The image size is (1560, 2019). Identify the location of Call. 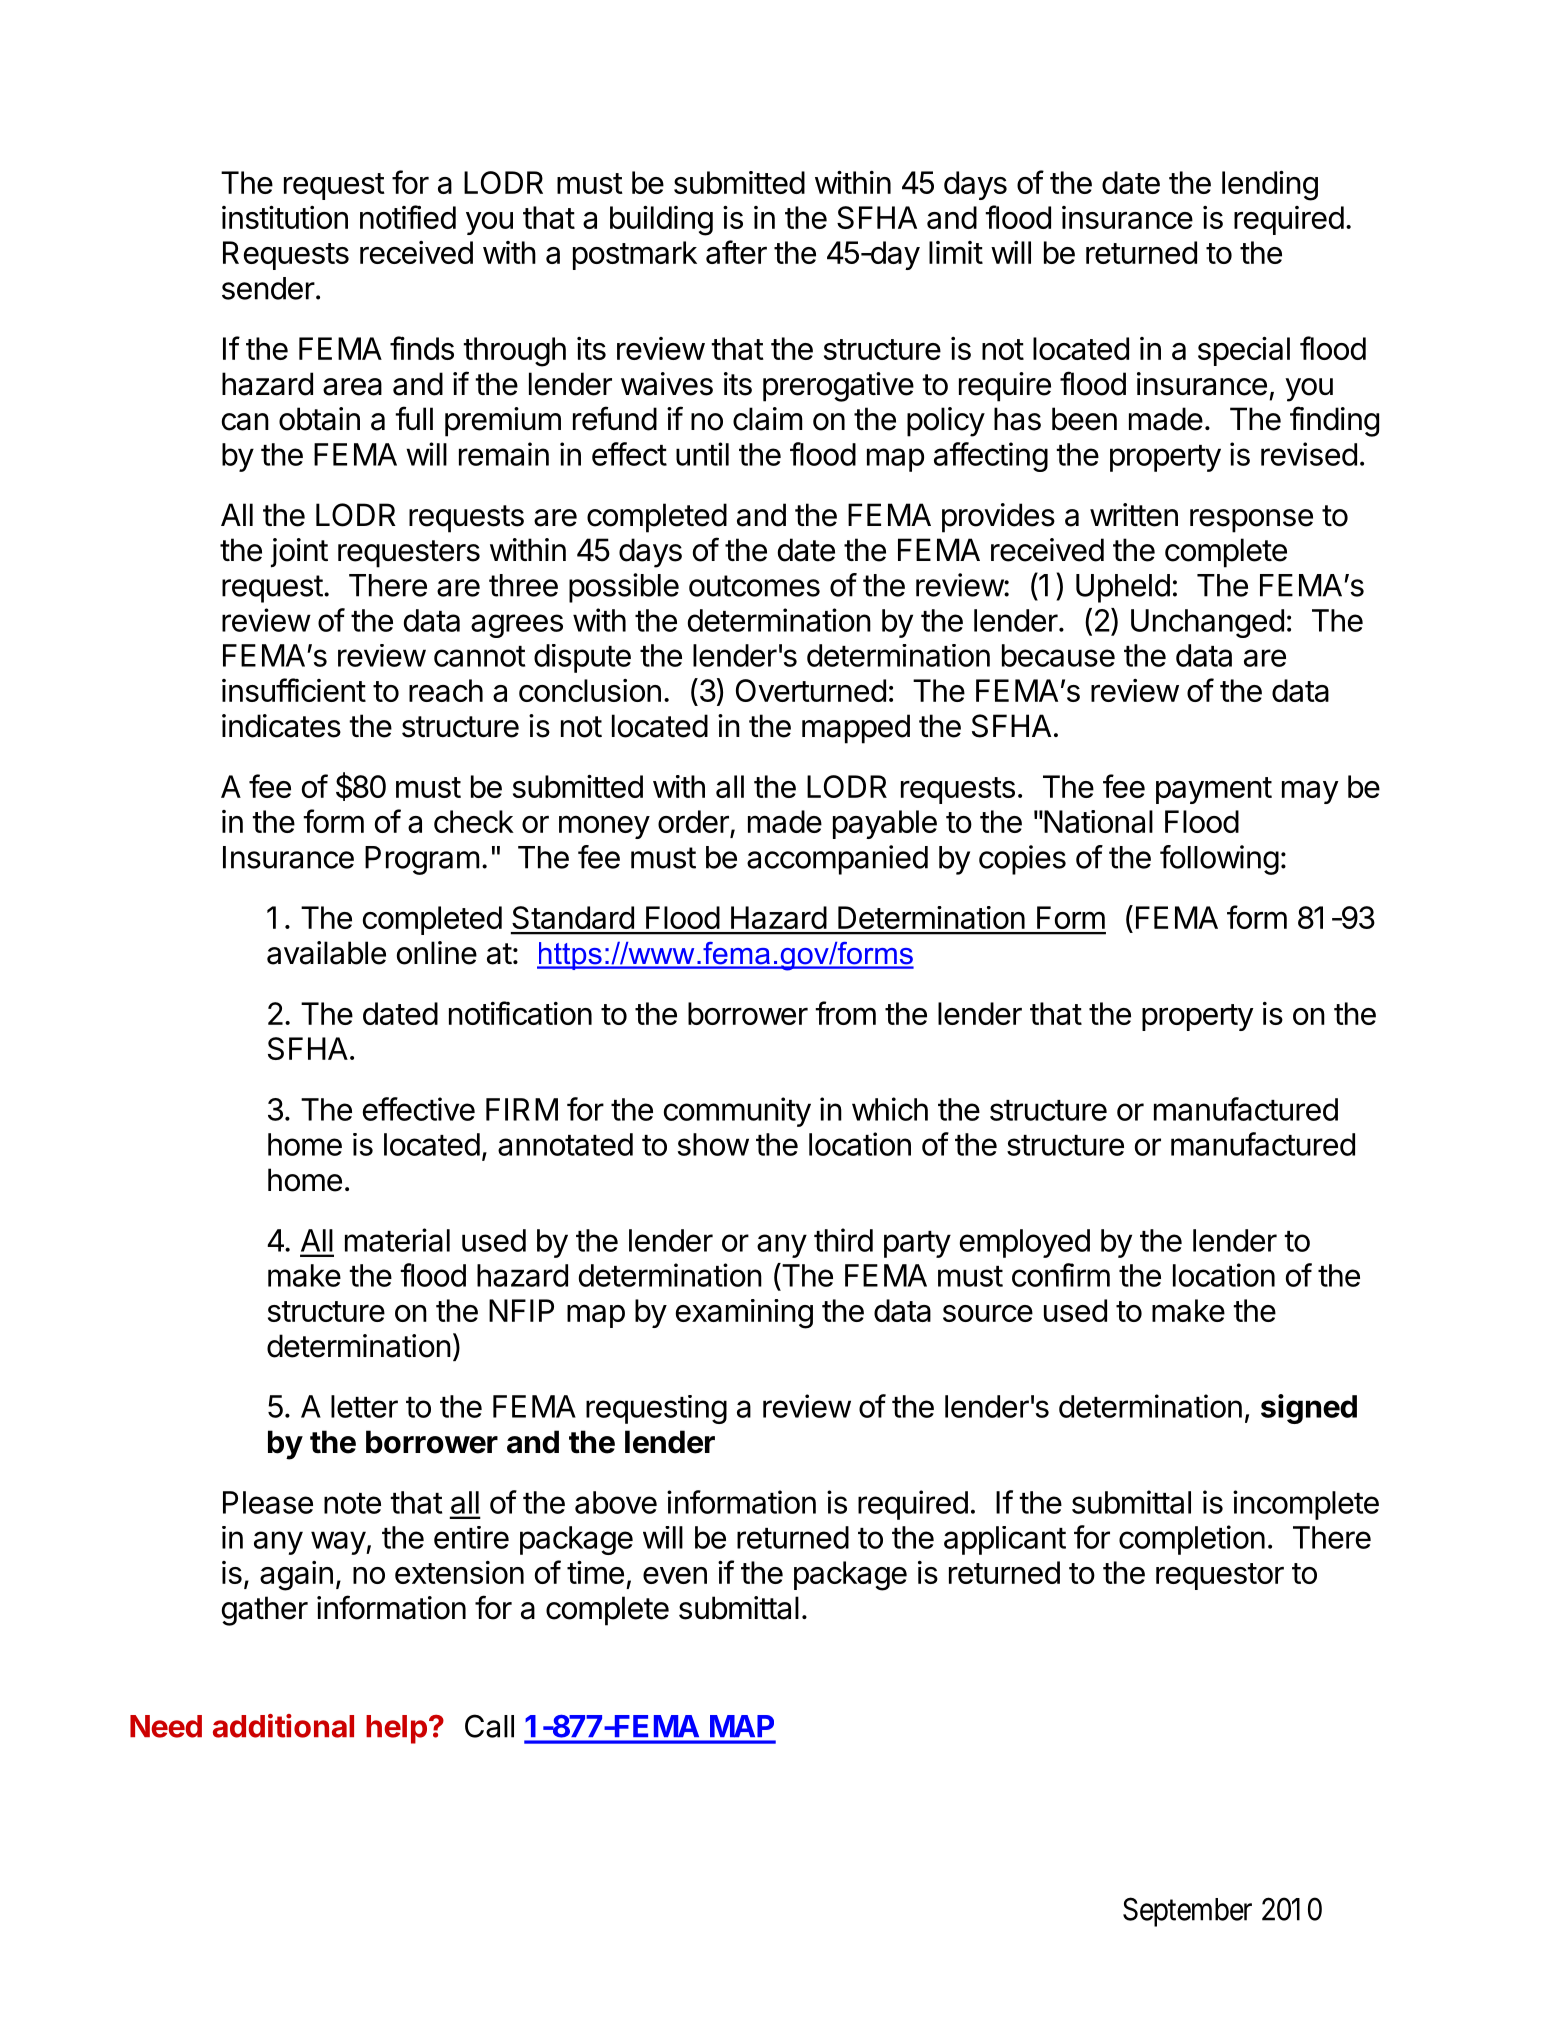
(489, 1726).
